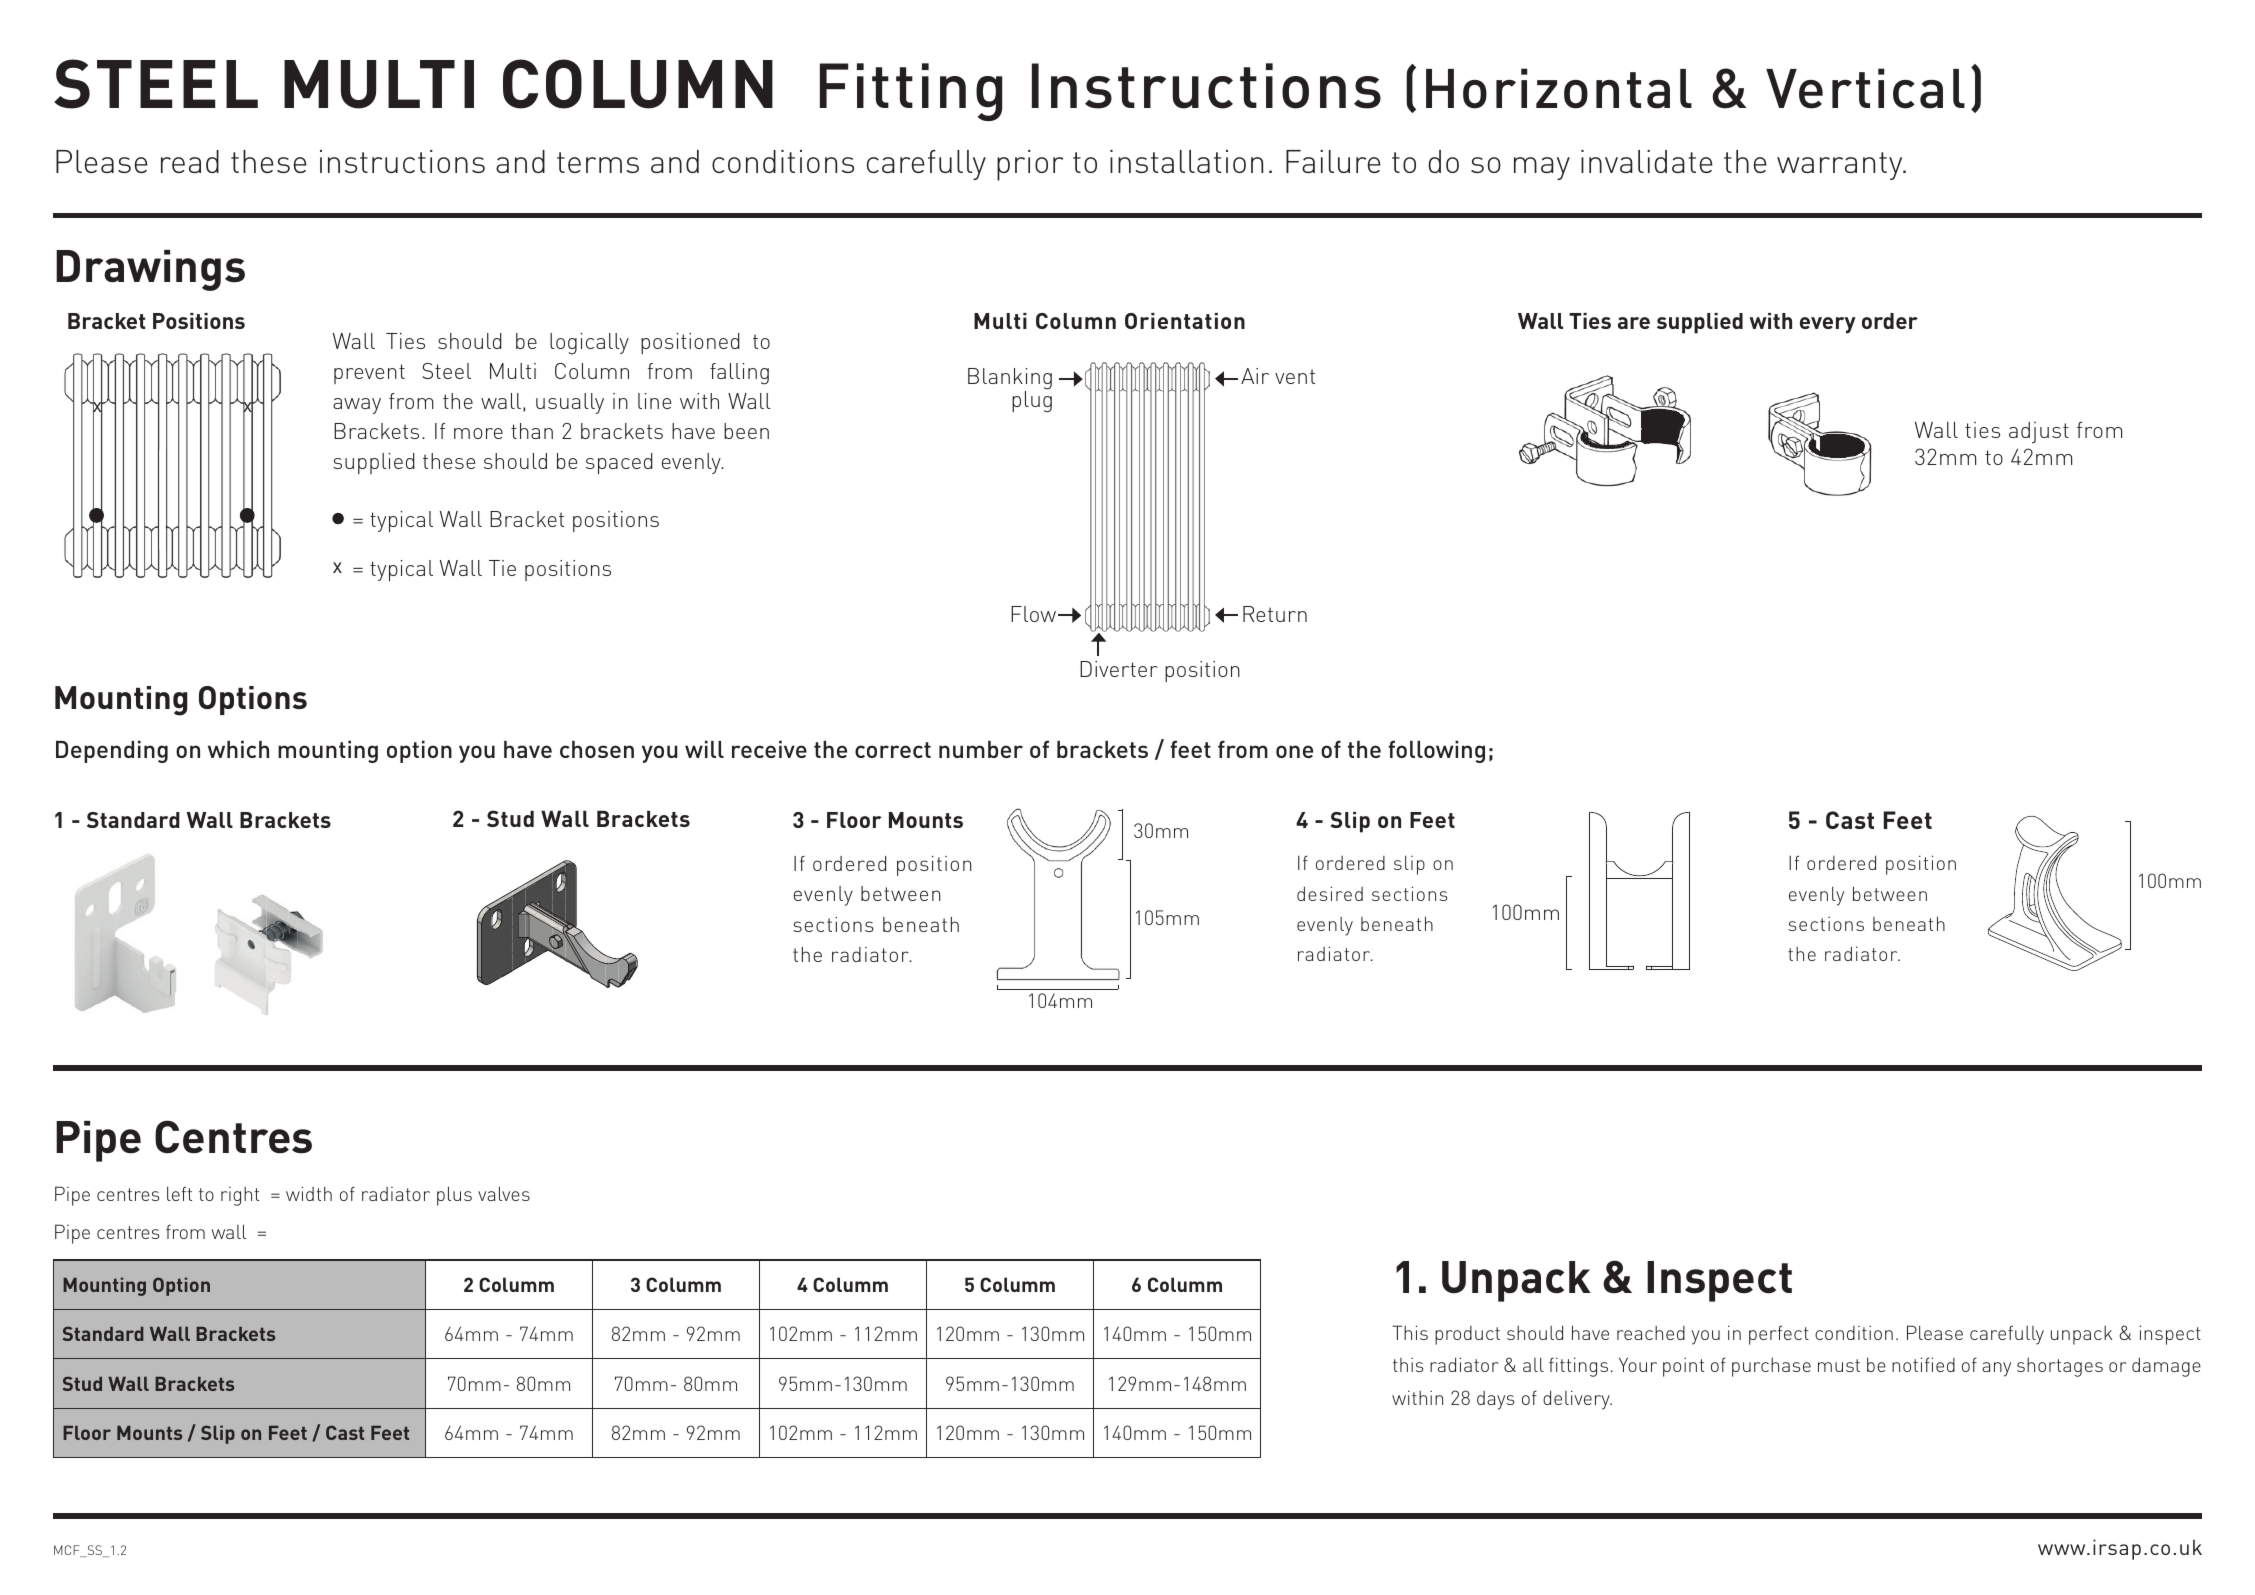  Describe the element at coordinates (1436, 751) in the page. I see `following` at that location.
